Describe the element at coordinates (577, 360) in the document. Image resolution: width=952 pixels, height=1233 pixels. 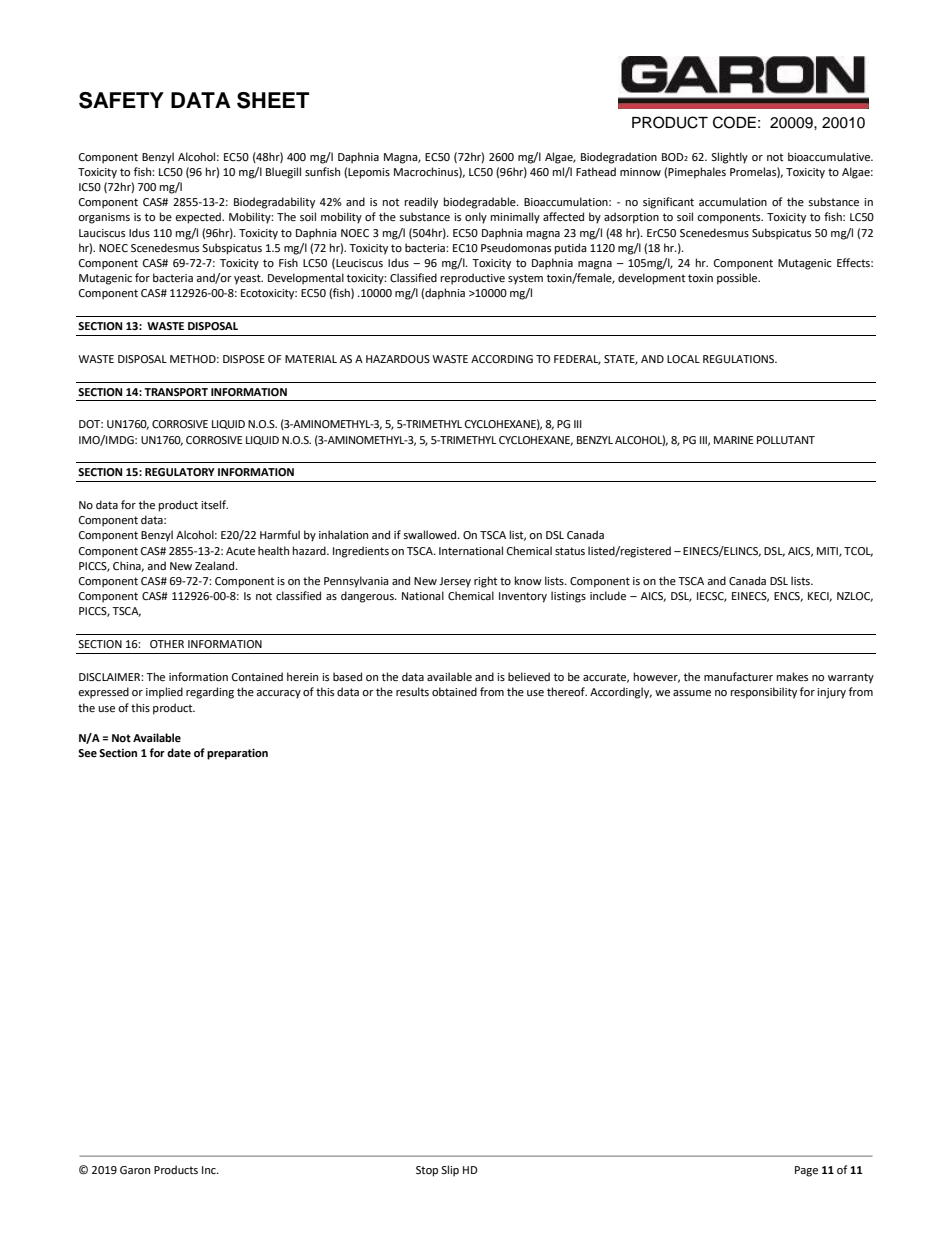
I see `FEDERAL` at that location.
